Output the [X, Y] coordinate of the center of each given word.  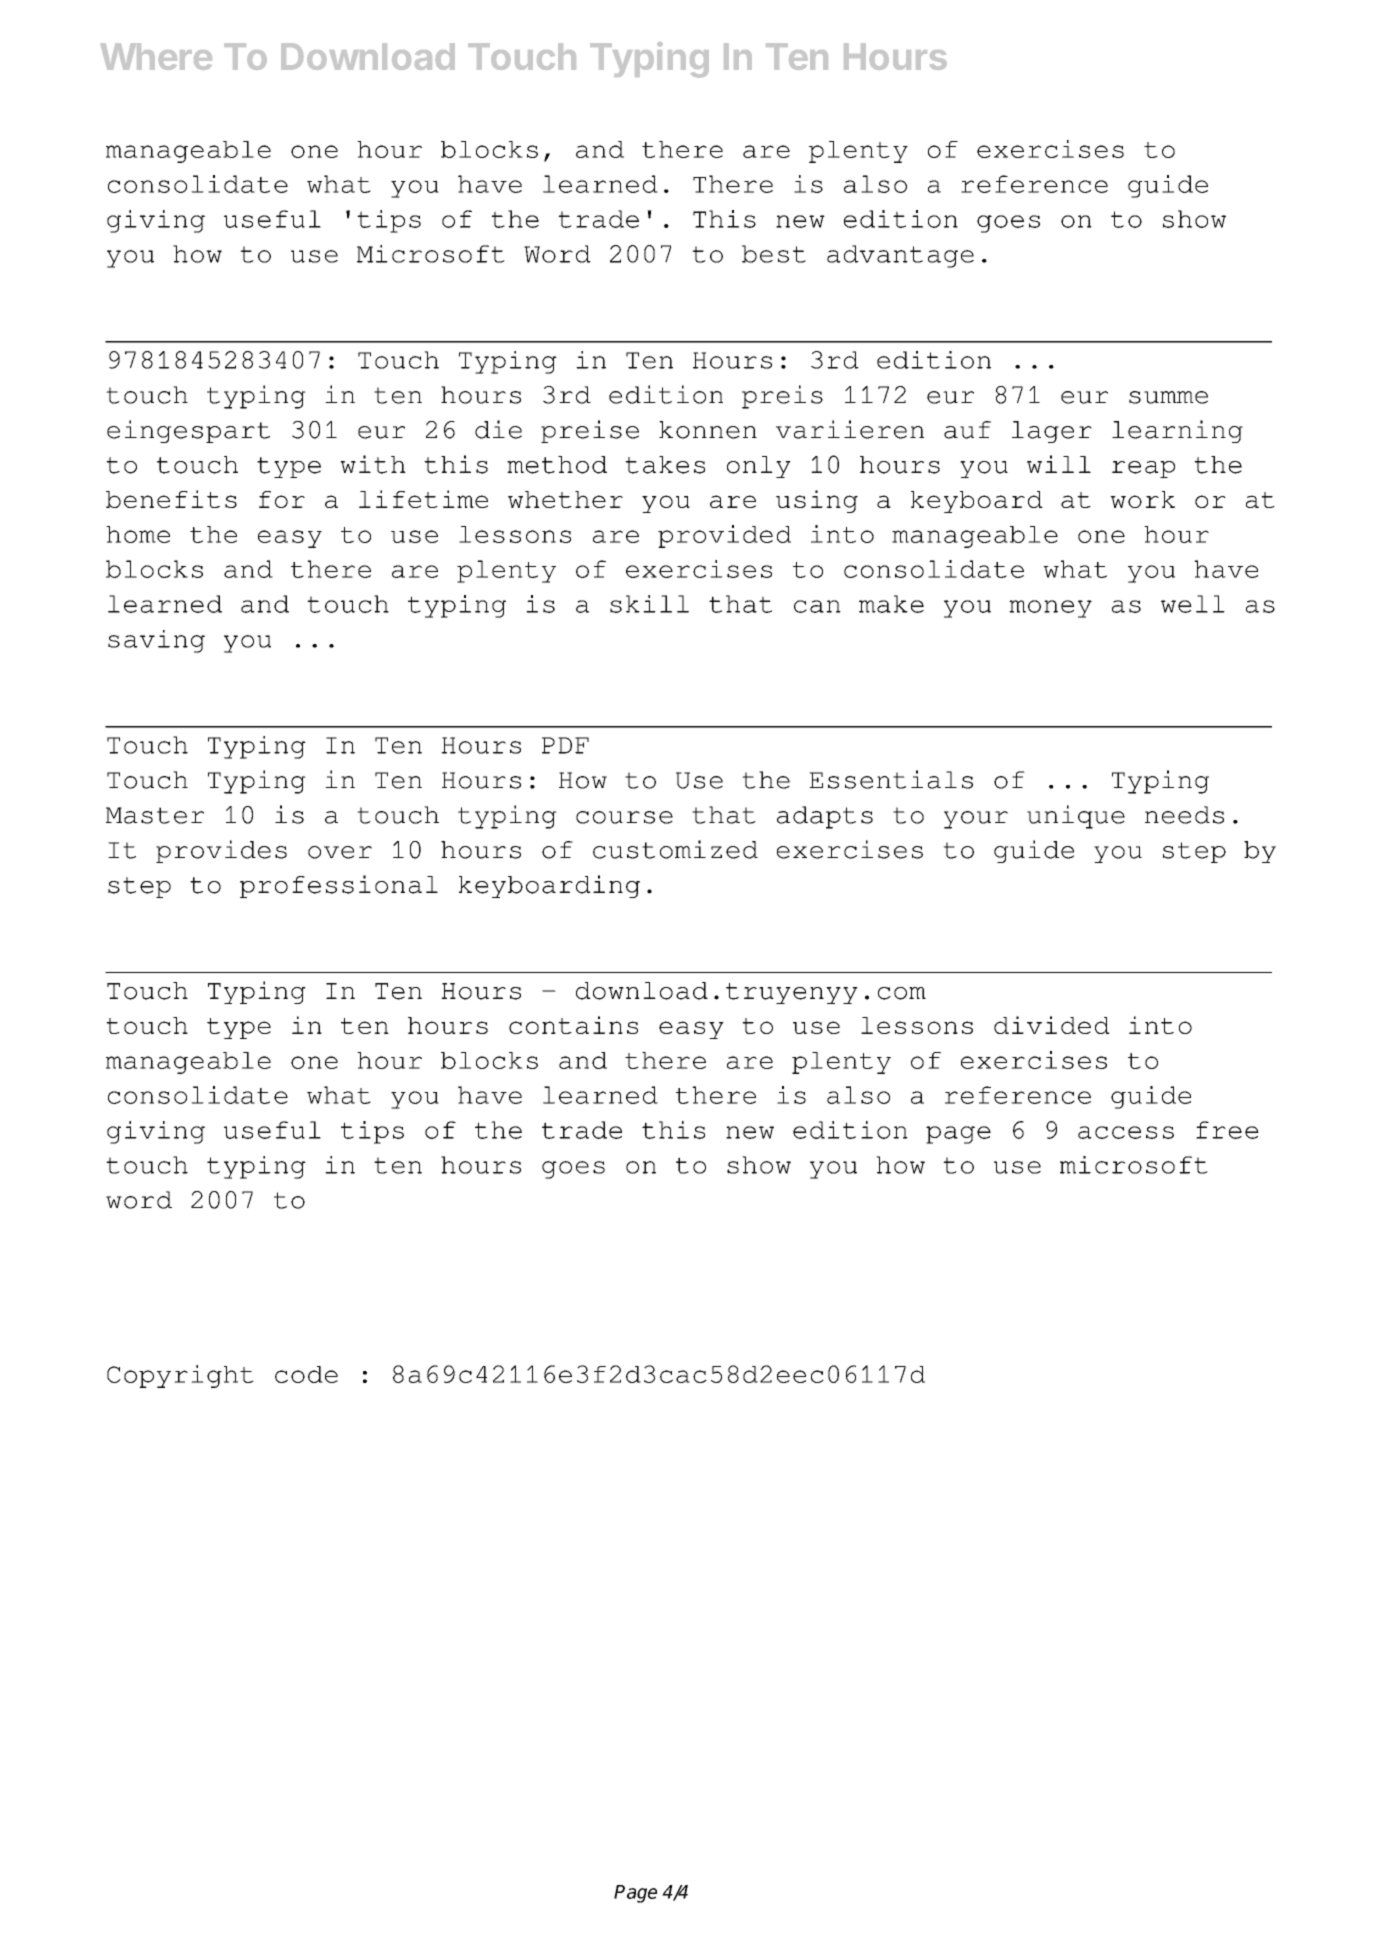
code [306, 1374]
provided [724, 536]
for [282, 499]
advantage [900, 256]
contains [573, 1025]
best [774, 254]
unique [1076, 817]
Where [156, 56]
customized [675, 849]
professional [339, 886]
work [1142, 499]
